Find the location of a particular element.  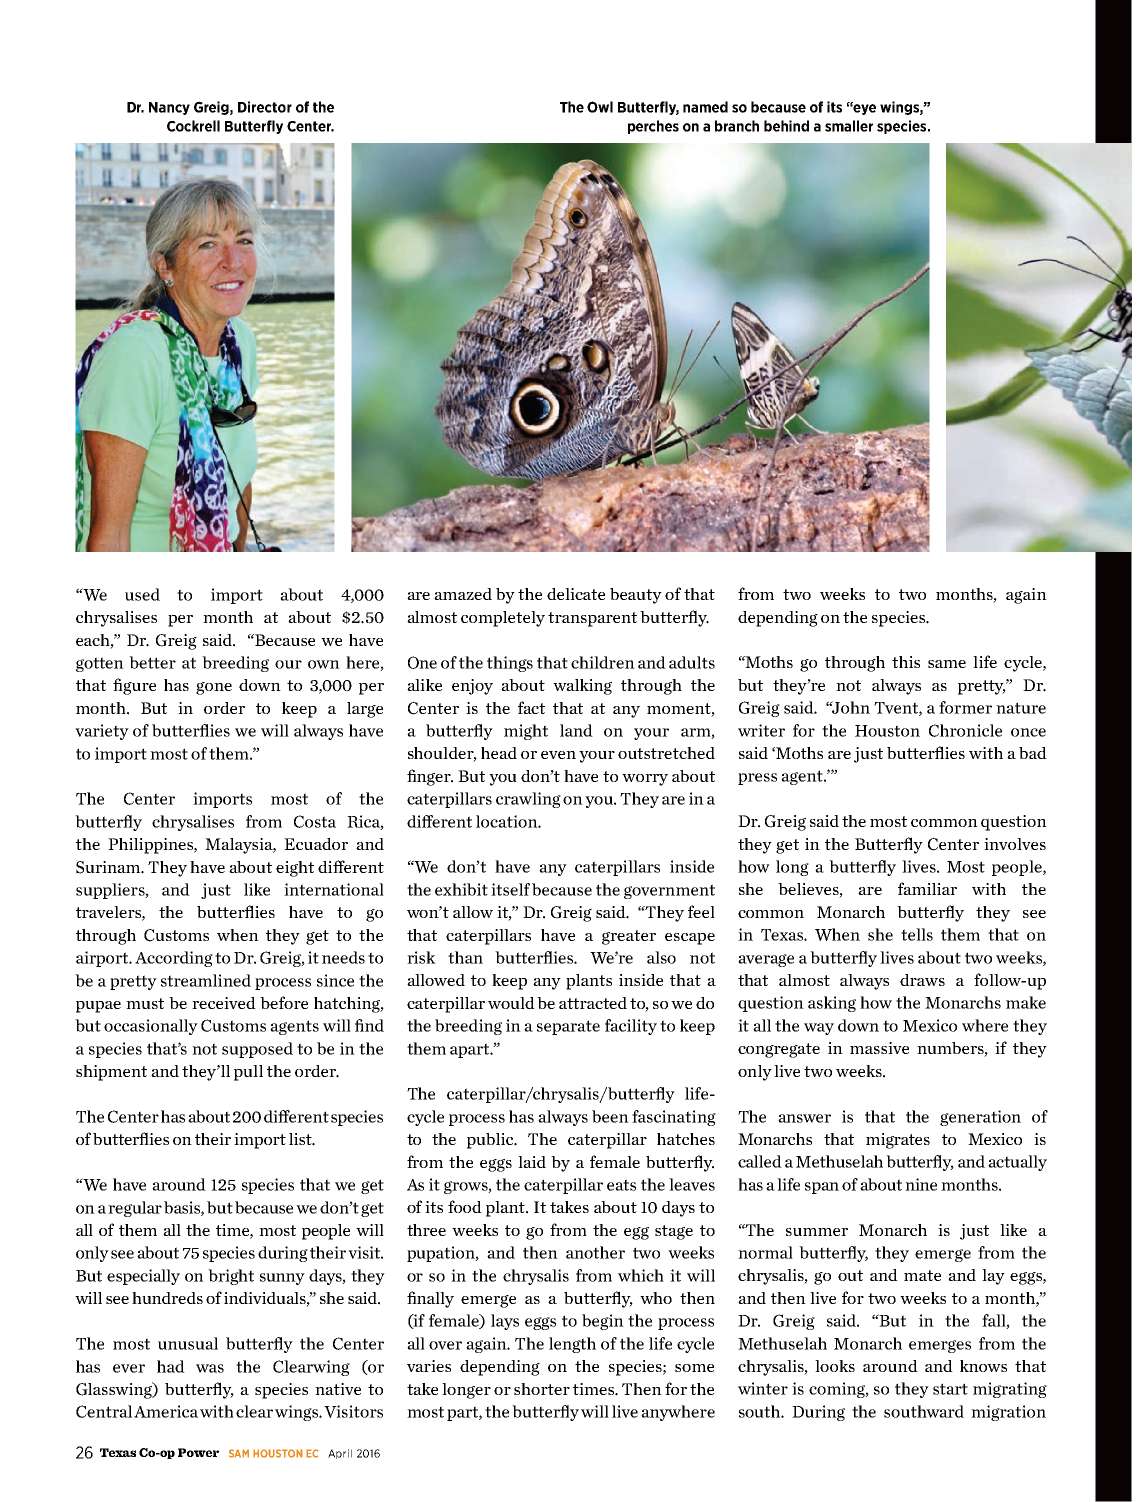

Nancy is located at coordinates (169, 108).
